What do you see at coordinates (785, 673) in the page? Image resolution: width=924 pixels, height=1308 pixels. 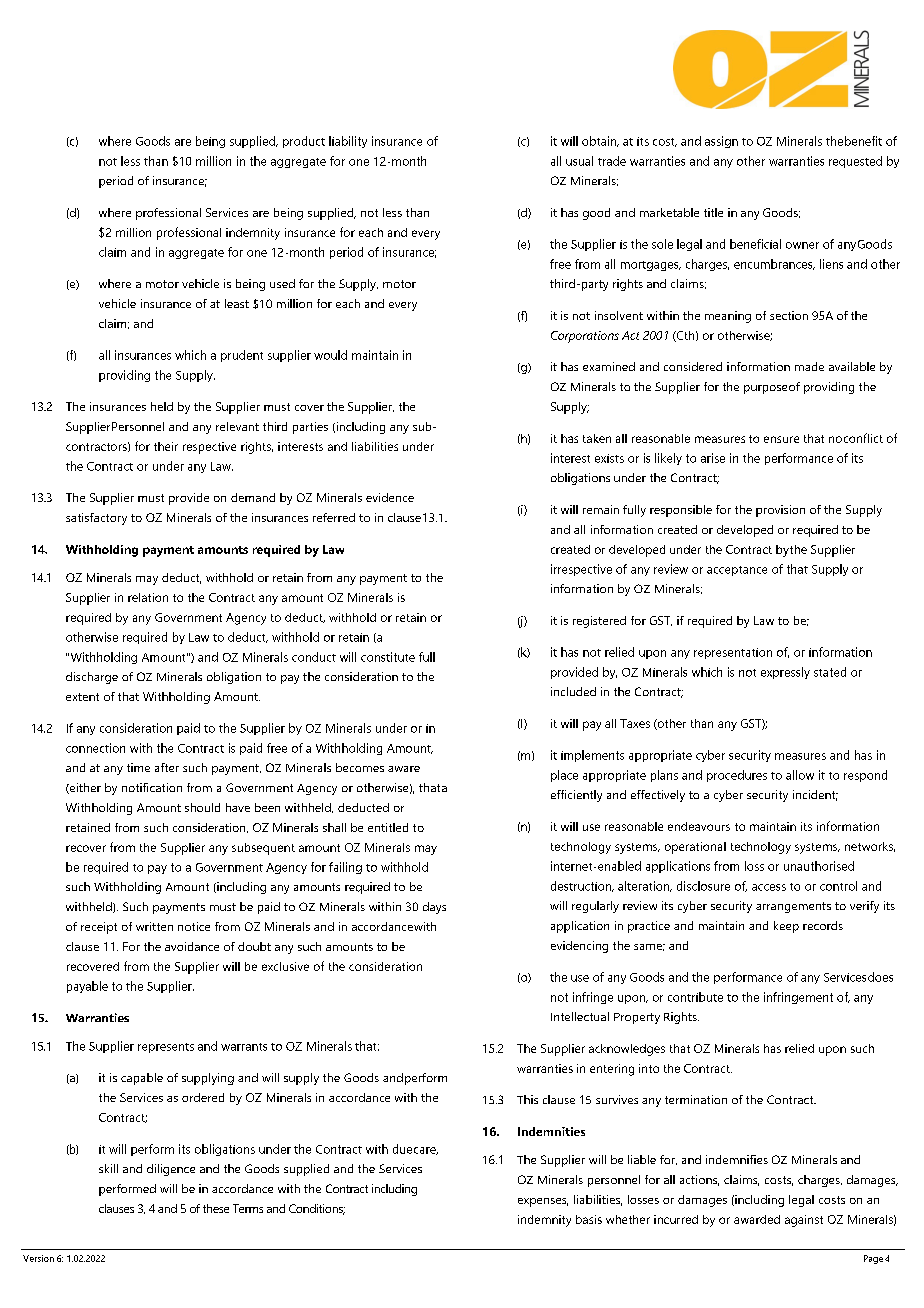 I see `expressly` at bounding box center [785, 673].
